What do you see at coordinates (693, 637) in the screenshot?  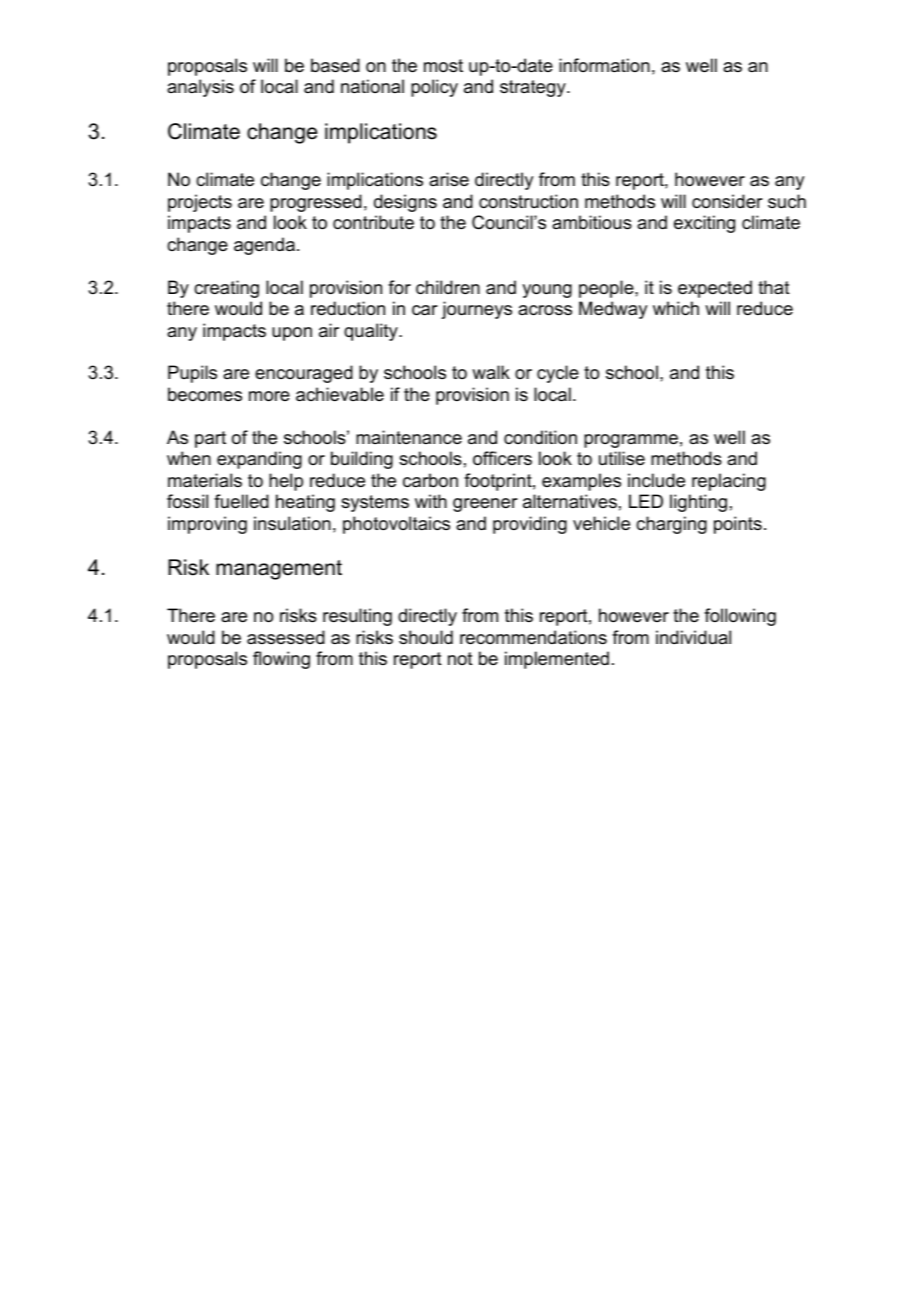 I see `individual` at bounding box center [693, 637].
